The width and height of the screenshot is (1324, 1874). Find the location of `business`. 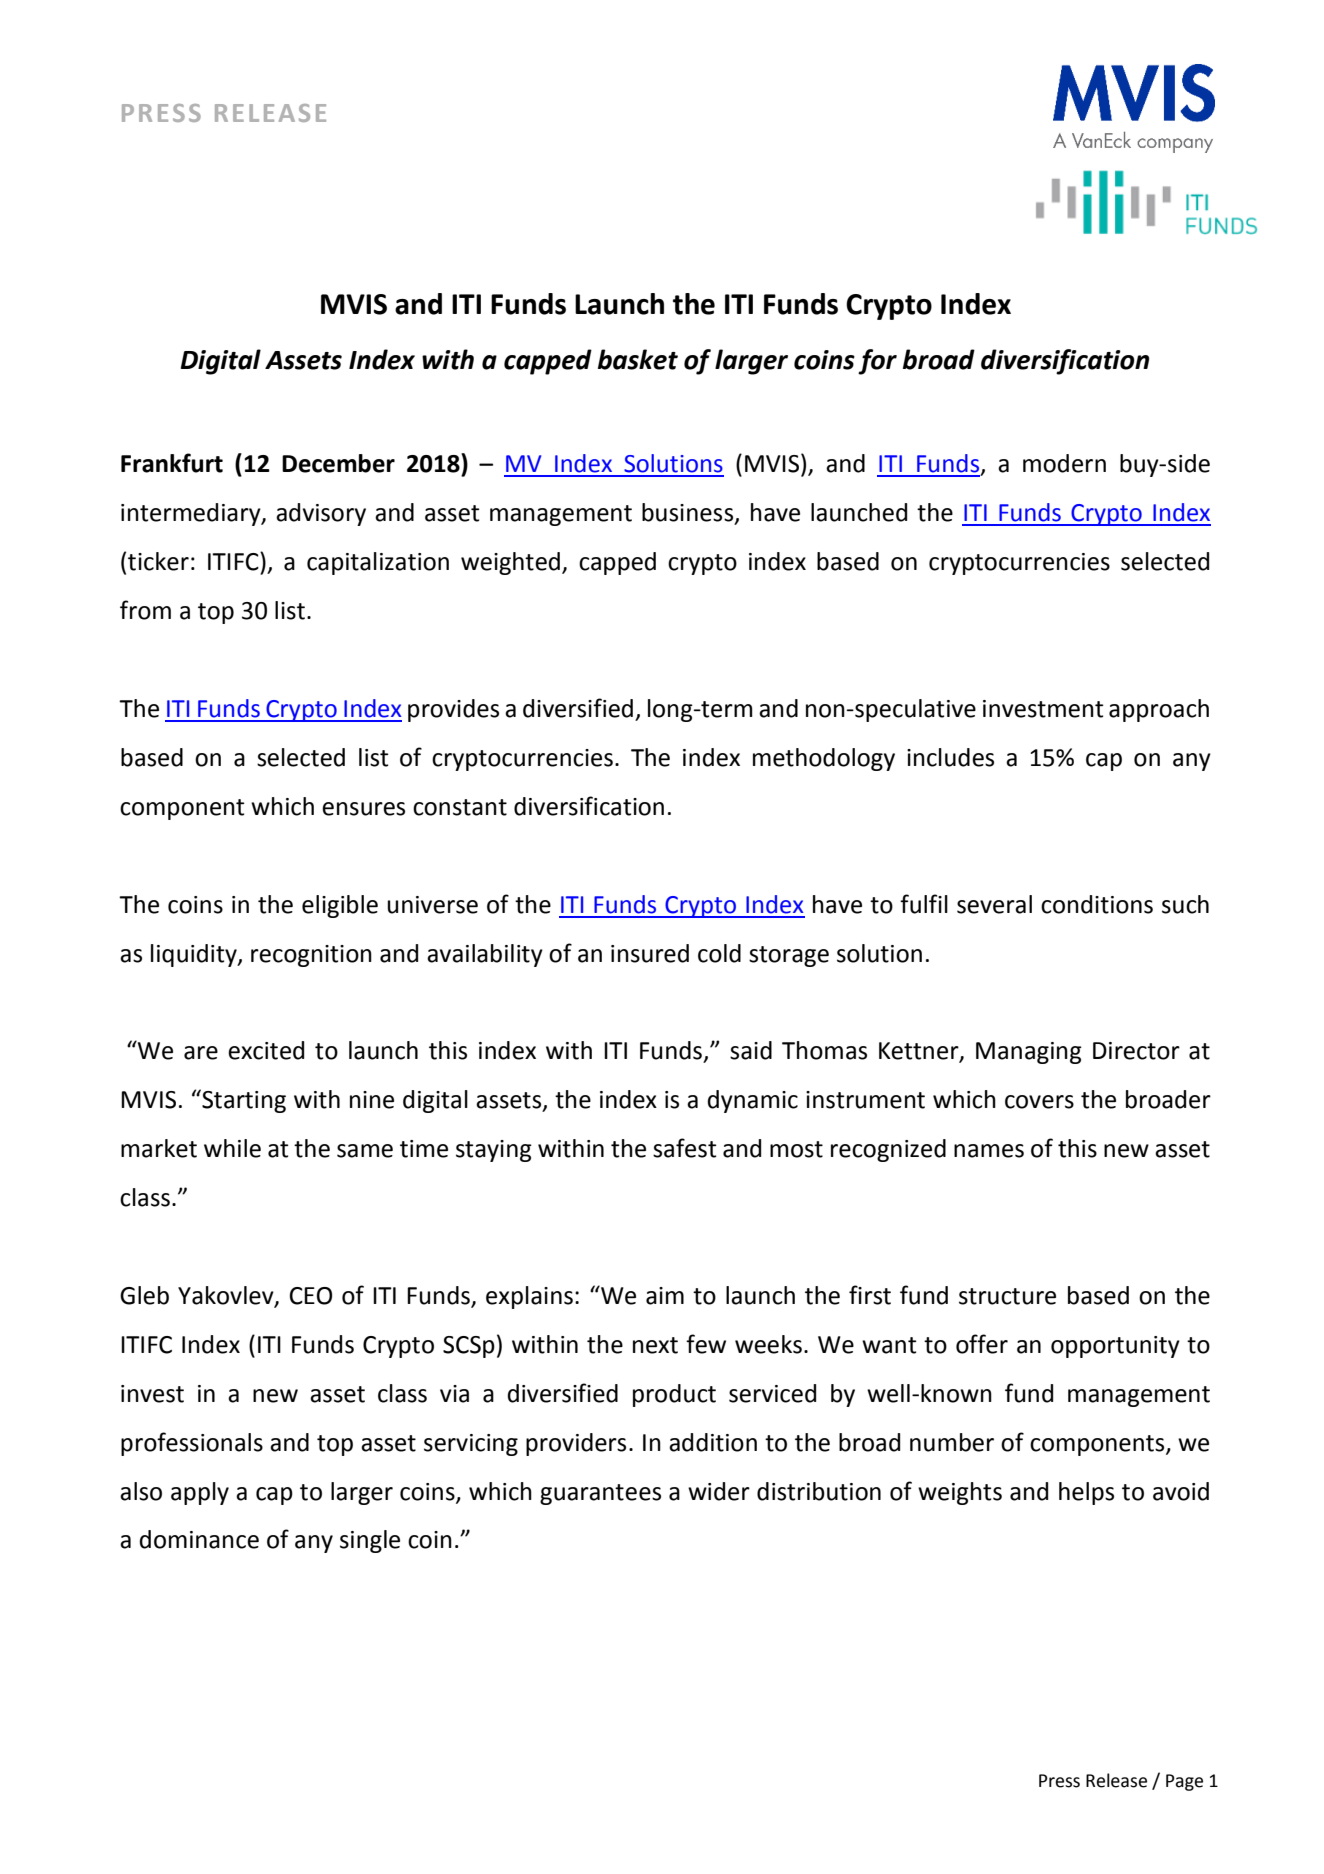

business is located at coordinates (689, 513).
